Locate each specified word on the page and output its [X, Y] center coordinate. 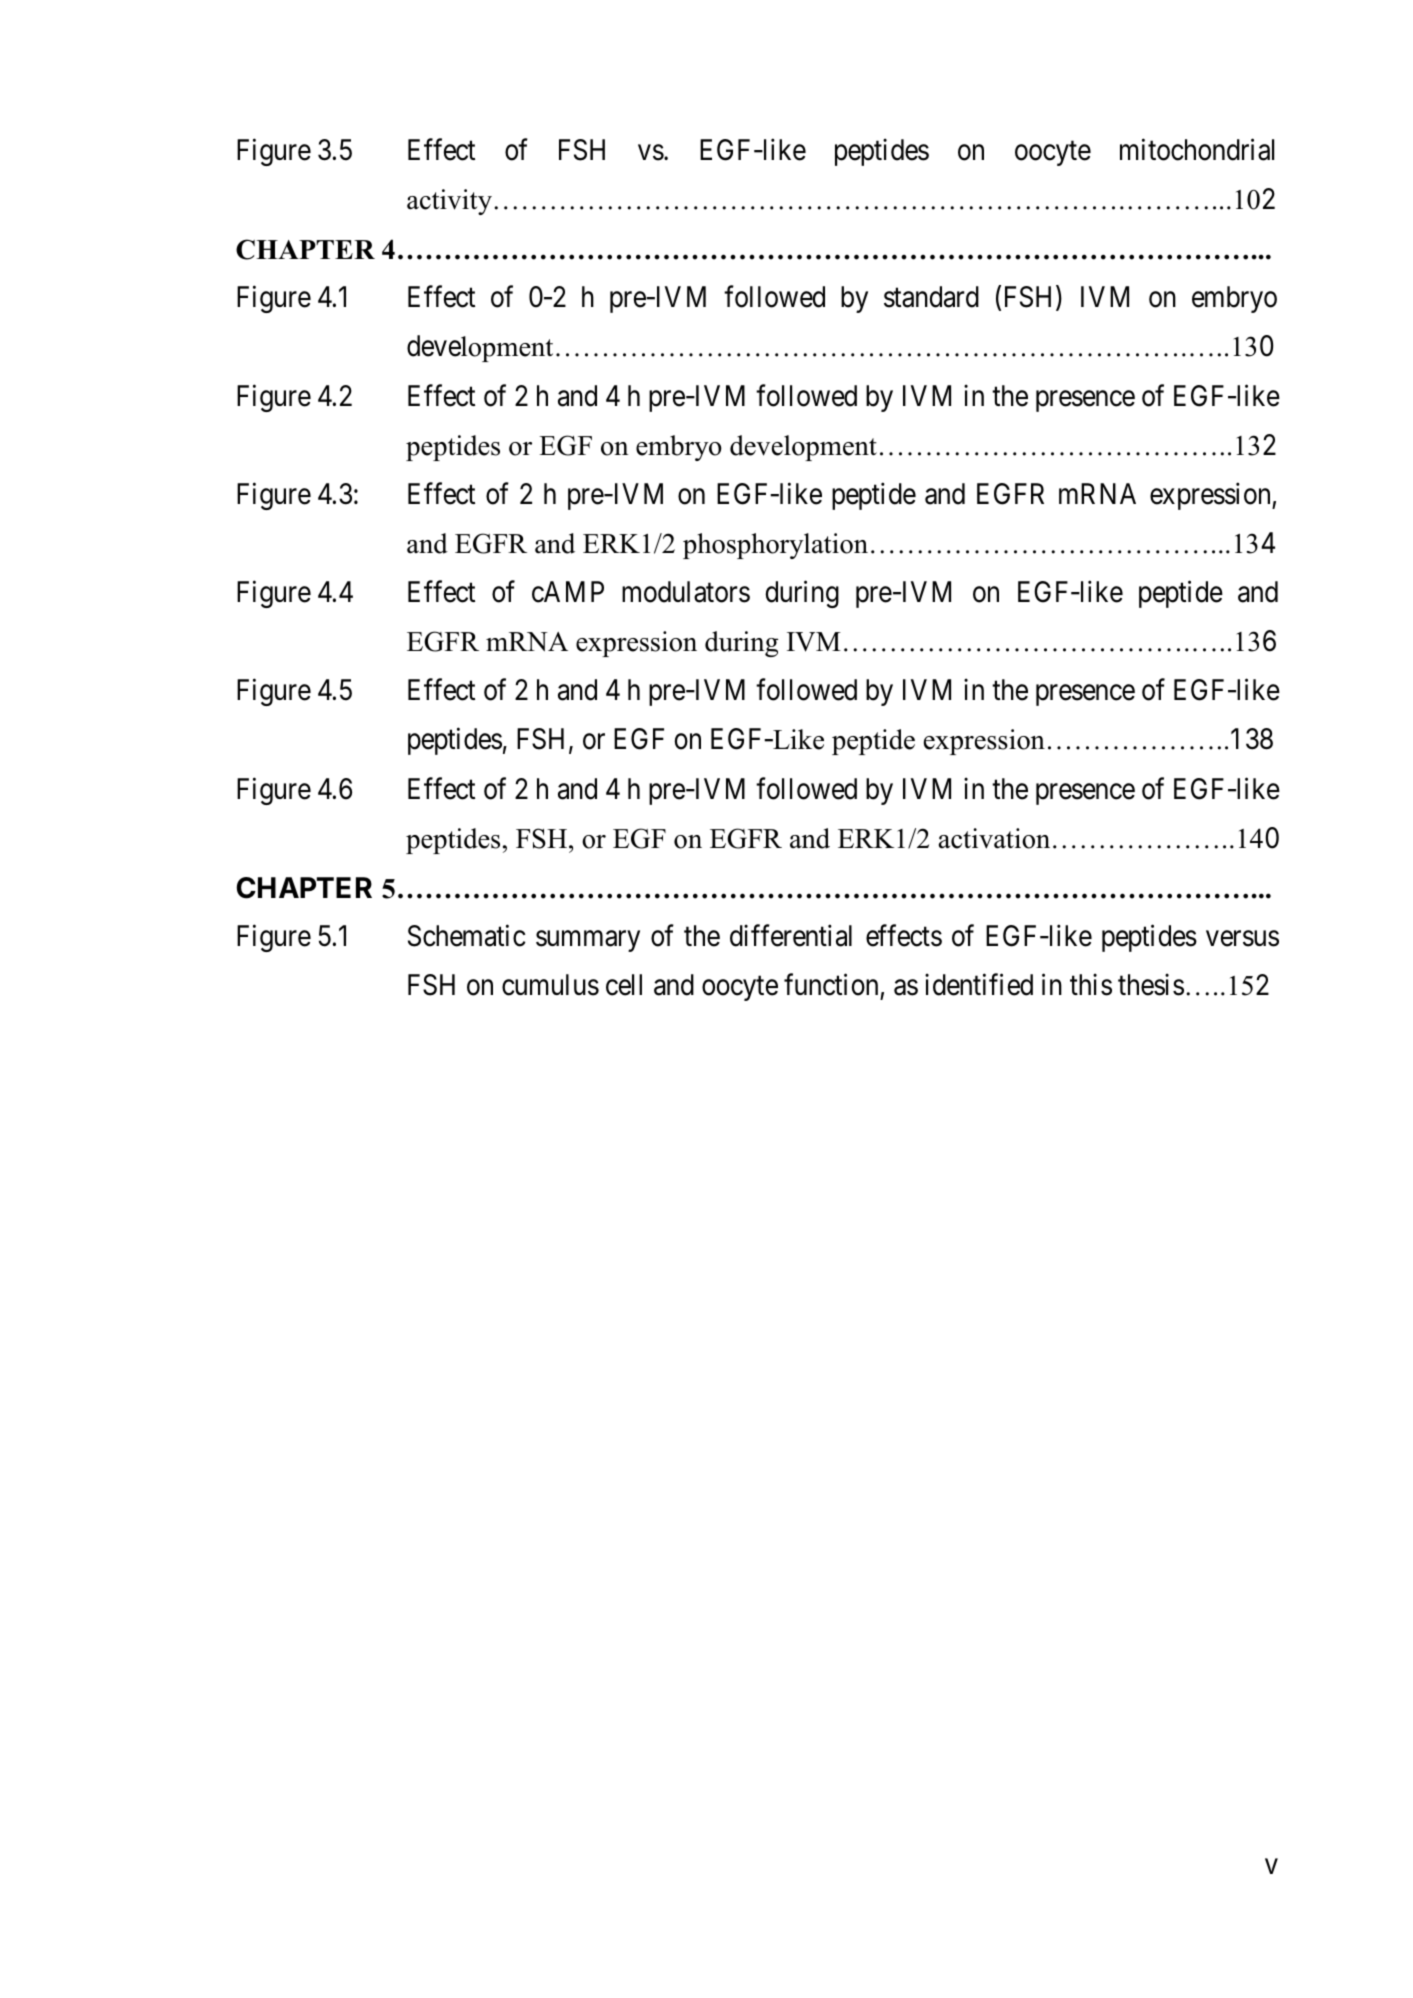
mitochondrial [1197, 149]
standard [931, 297]
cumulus [550, 985]
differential [791, 936]
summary [588, 941]
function [831, 985]
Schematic [467, 936]
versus [1242, 939]
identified [979, 985]
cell [624, 985]
